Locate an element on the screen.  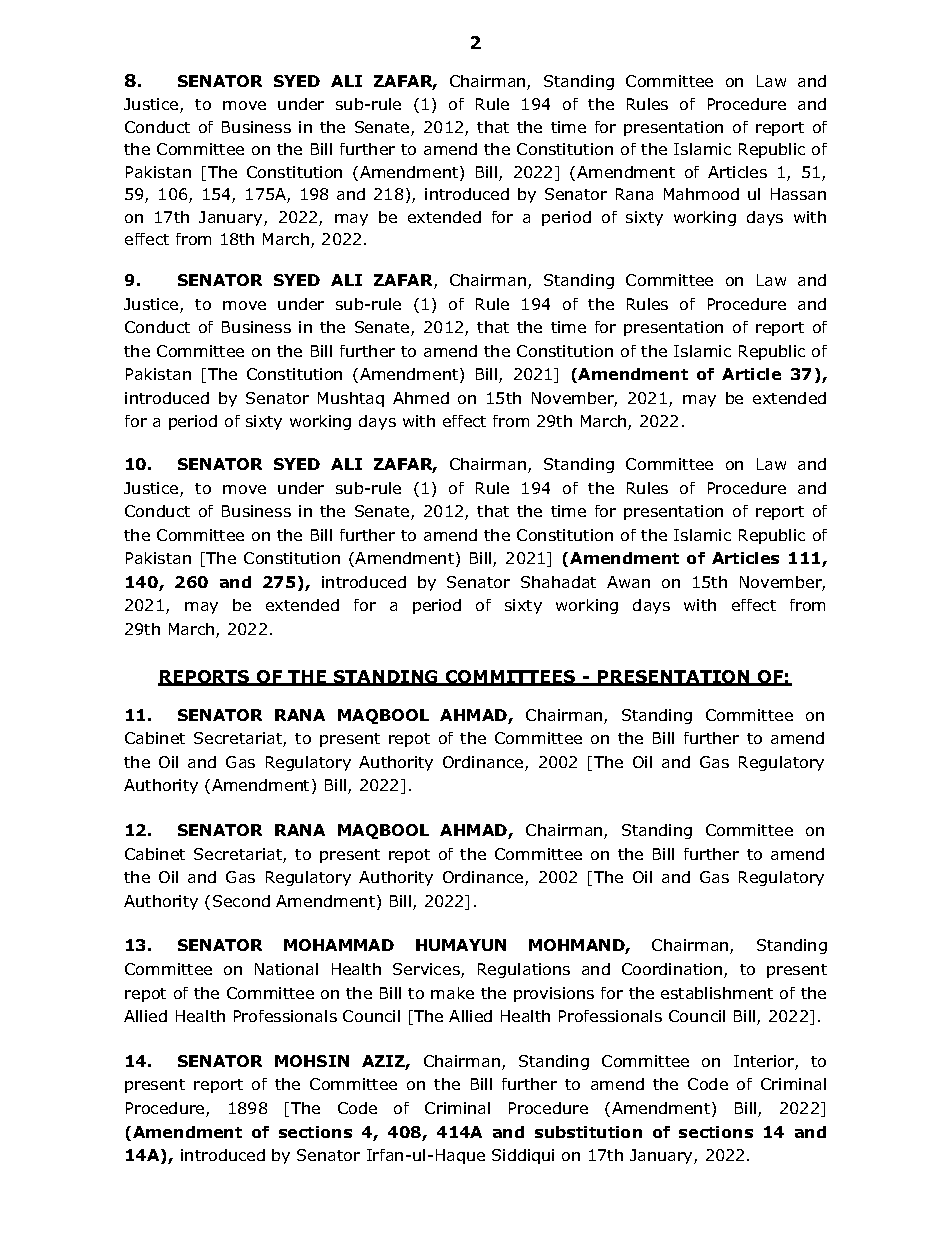
National is located at coordinates (286, 969).
